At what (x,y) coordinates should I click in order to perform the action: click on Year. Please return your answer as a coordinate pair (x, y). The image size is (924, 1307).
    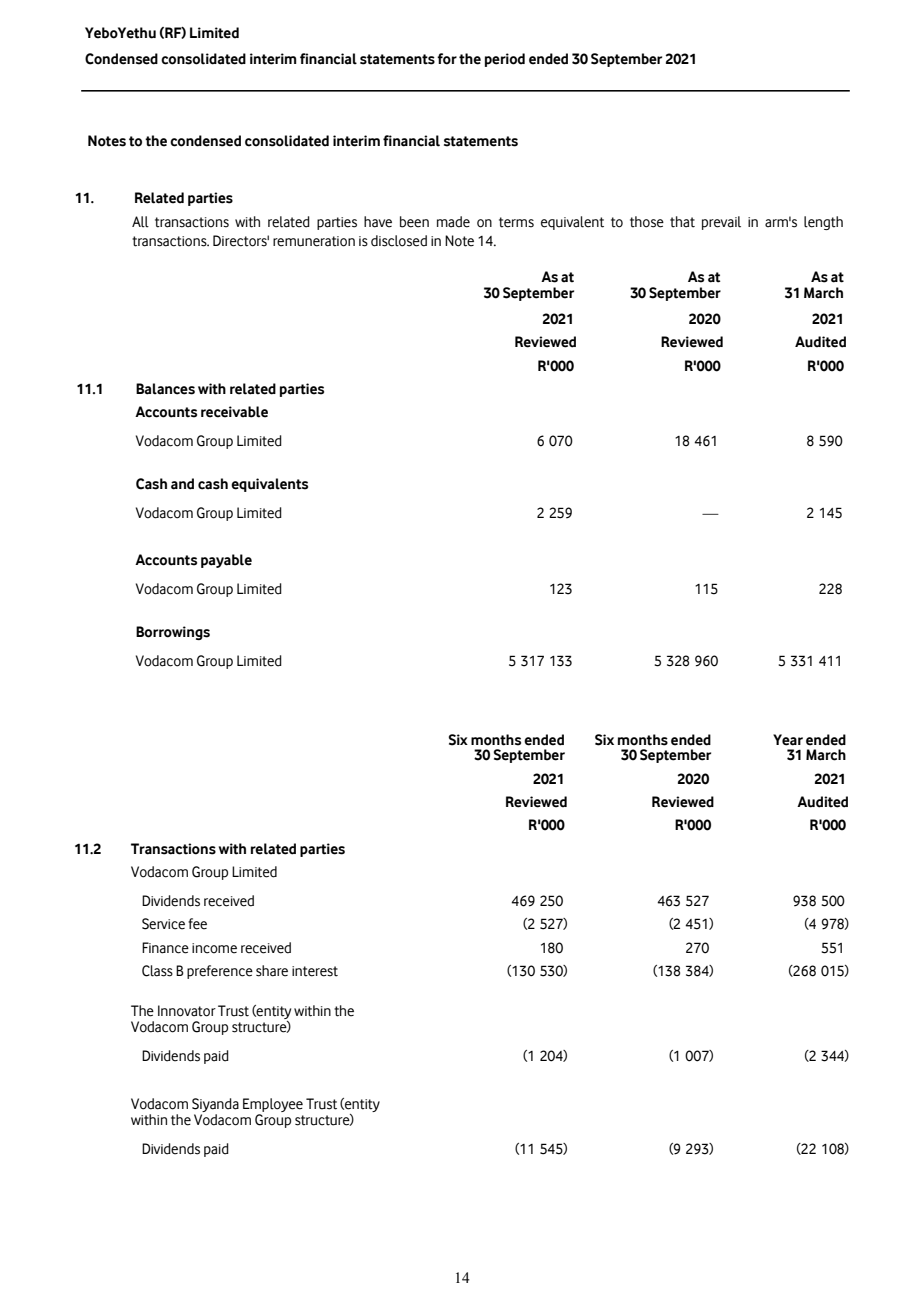
    Looking at the image, I should click on (788, 740).
